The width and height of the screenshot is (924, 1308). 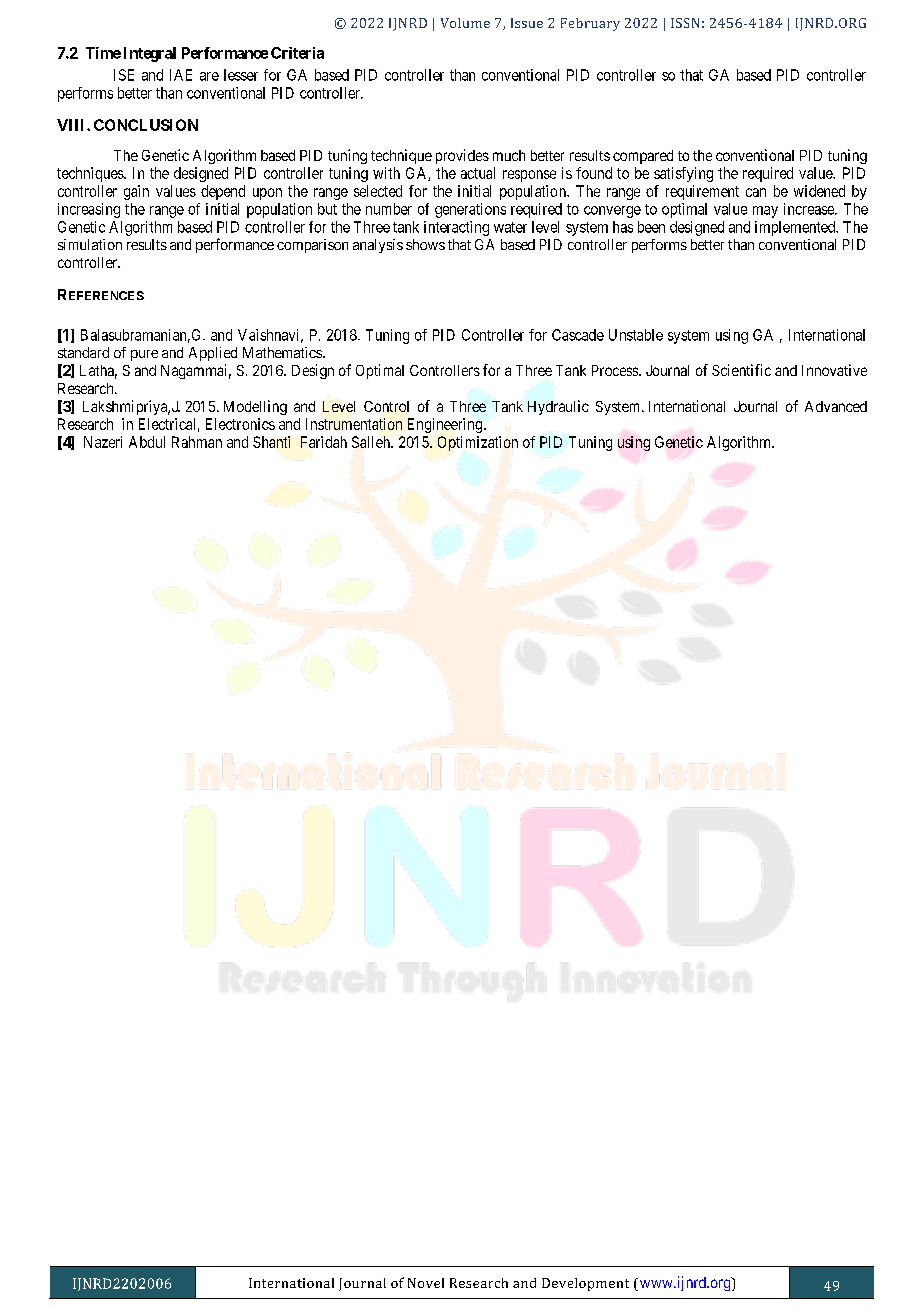 What do you see at coordinates (465, 23) in the screenshot?
I see `Volume` at bounding box center [465, 23].
